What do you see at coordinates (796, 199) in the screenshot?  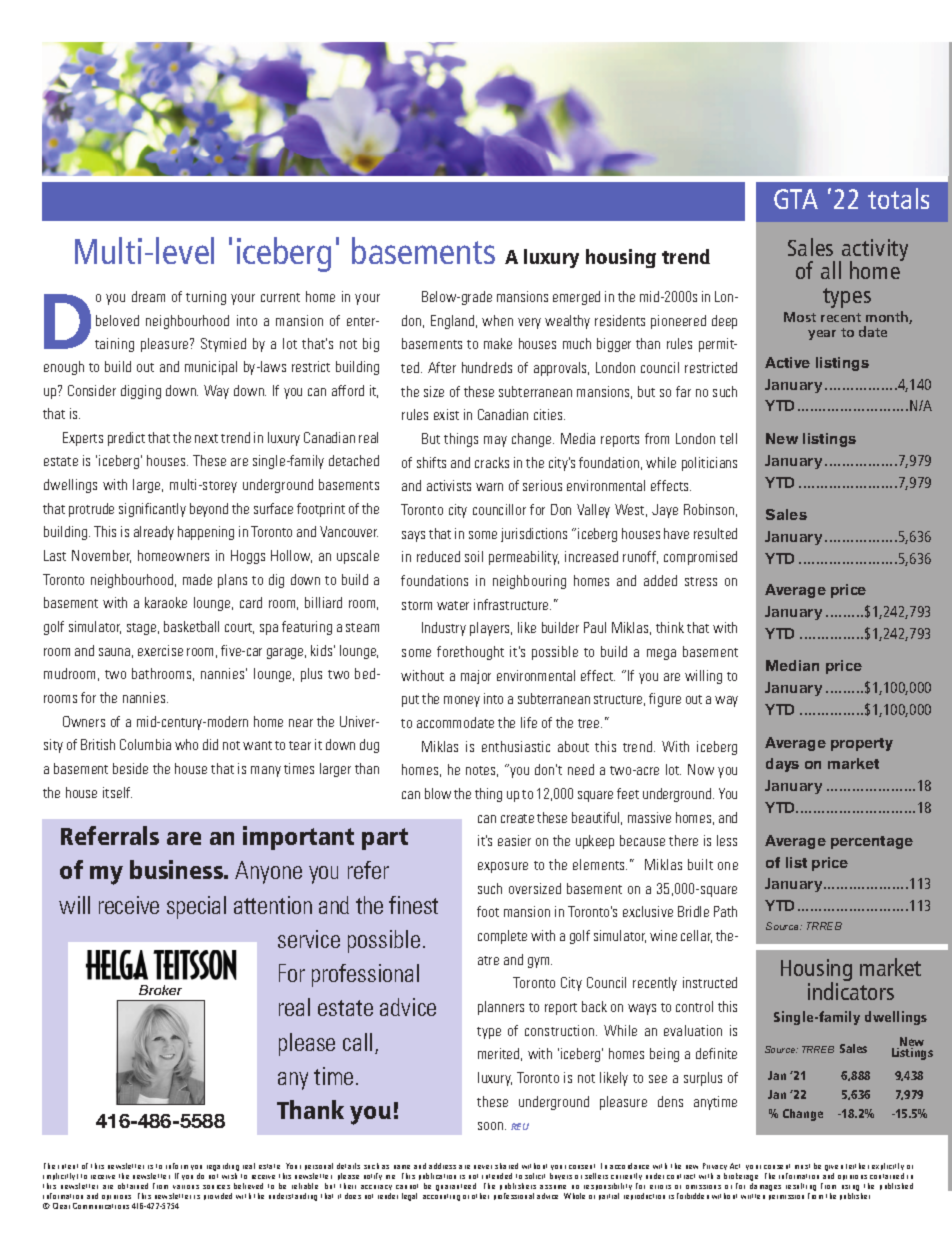 I see `GTA` at bounding box center [796, 199].
